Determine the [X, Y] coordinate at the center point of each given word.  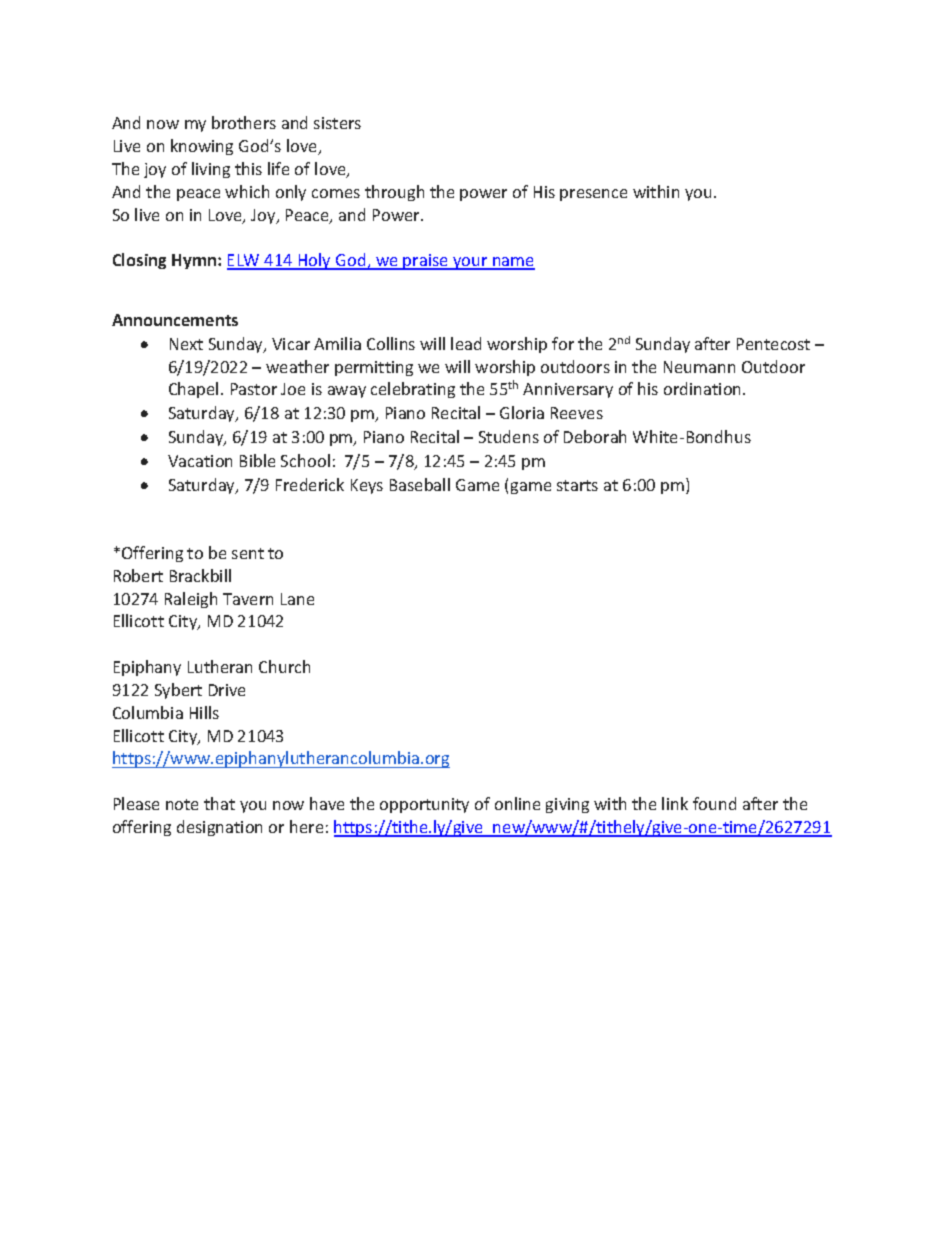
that [219, 803]
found [714, 803]
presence [593, 195]
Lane [297, 599]
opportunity [424, 805]
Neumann [699, 367]
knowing [202, 147]
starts [577, 485]
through [394, 193]
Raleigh [191, 600]
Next [186, 344]
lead [466, 343]
